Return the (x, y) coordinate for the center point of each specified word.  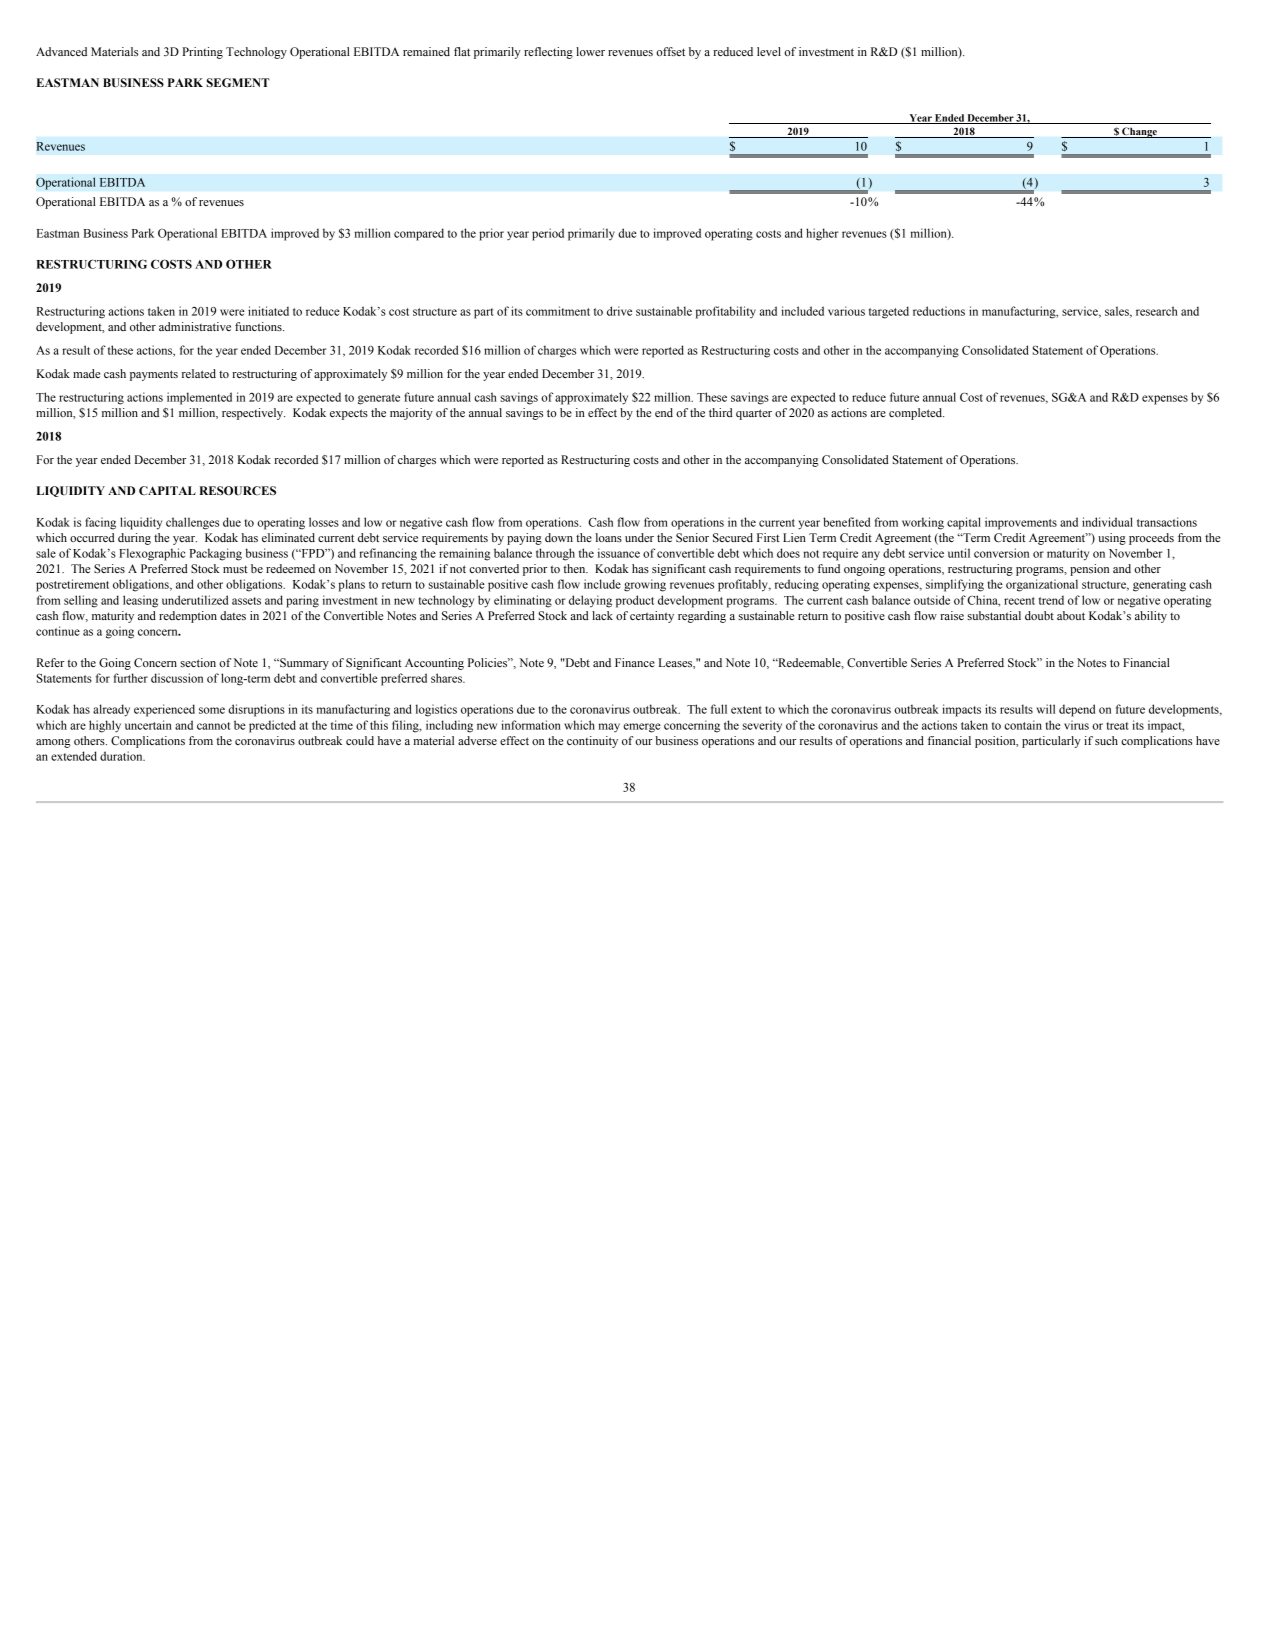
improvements (1021, 523)
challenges (192, 523)
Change (1139, 132)
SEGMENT (238, 82)
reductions (939, 311)
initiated (268, 311)
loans (609, 537)
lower (590, 51)
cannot (213, 726)
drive (619, 311)
